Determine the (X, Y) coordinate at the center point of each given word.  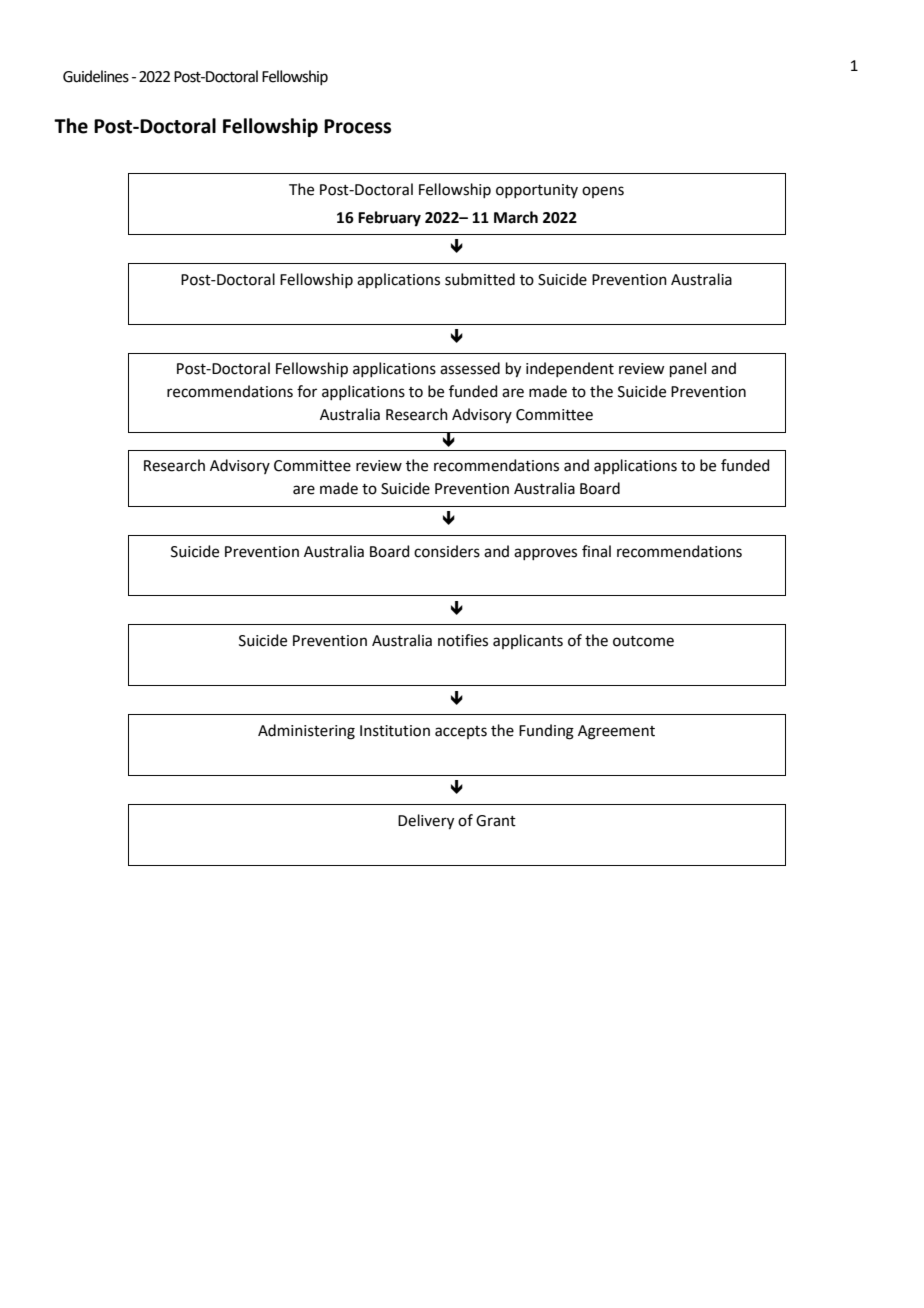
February (389, 219)
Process (357, 126)
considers (447, 551)
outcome (643, 641)
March (516, 217)
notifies (463, 640)
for (307, 391)
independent (570, 369)
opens (603, 192)
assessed (470, 368)
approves (545, 554)
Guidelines (96, 76)
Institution (395, 731)
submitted (480, 279)
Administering (306, 732)
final (596, 551)
